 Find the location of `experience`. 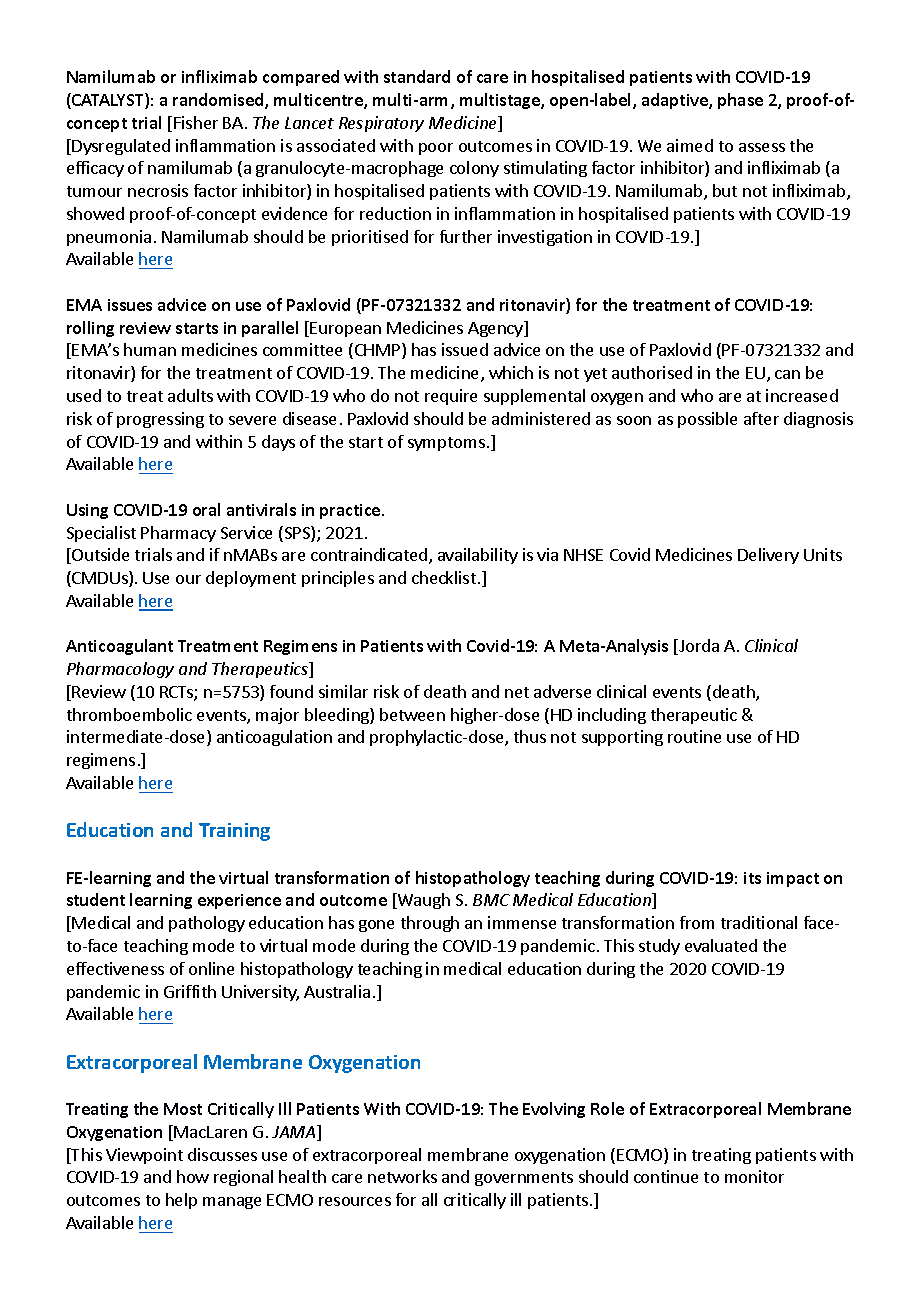

experience is located at coordinates (239, 901).
